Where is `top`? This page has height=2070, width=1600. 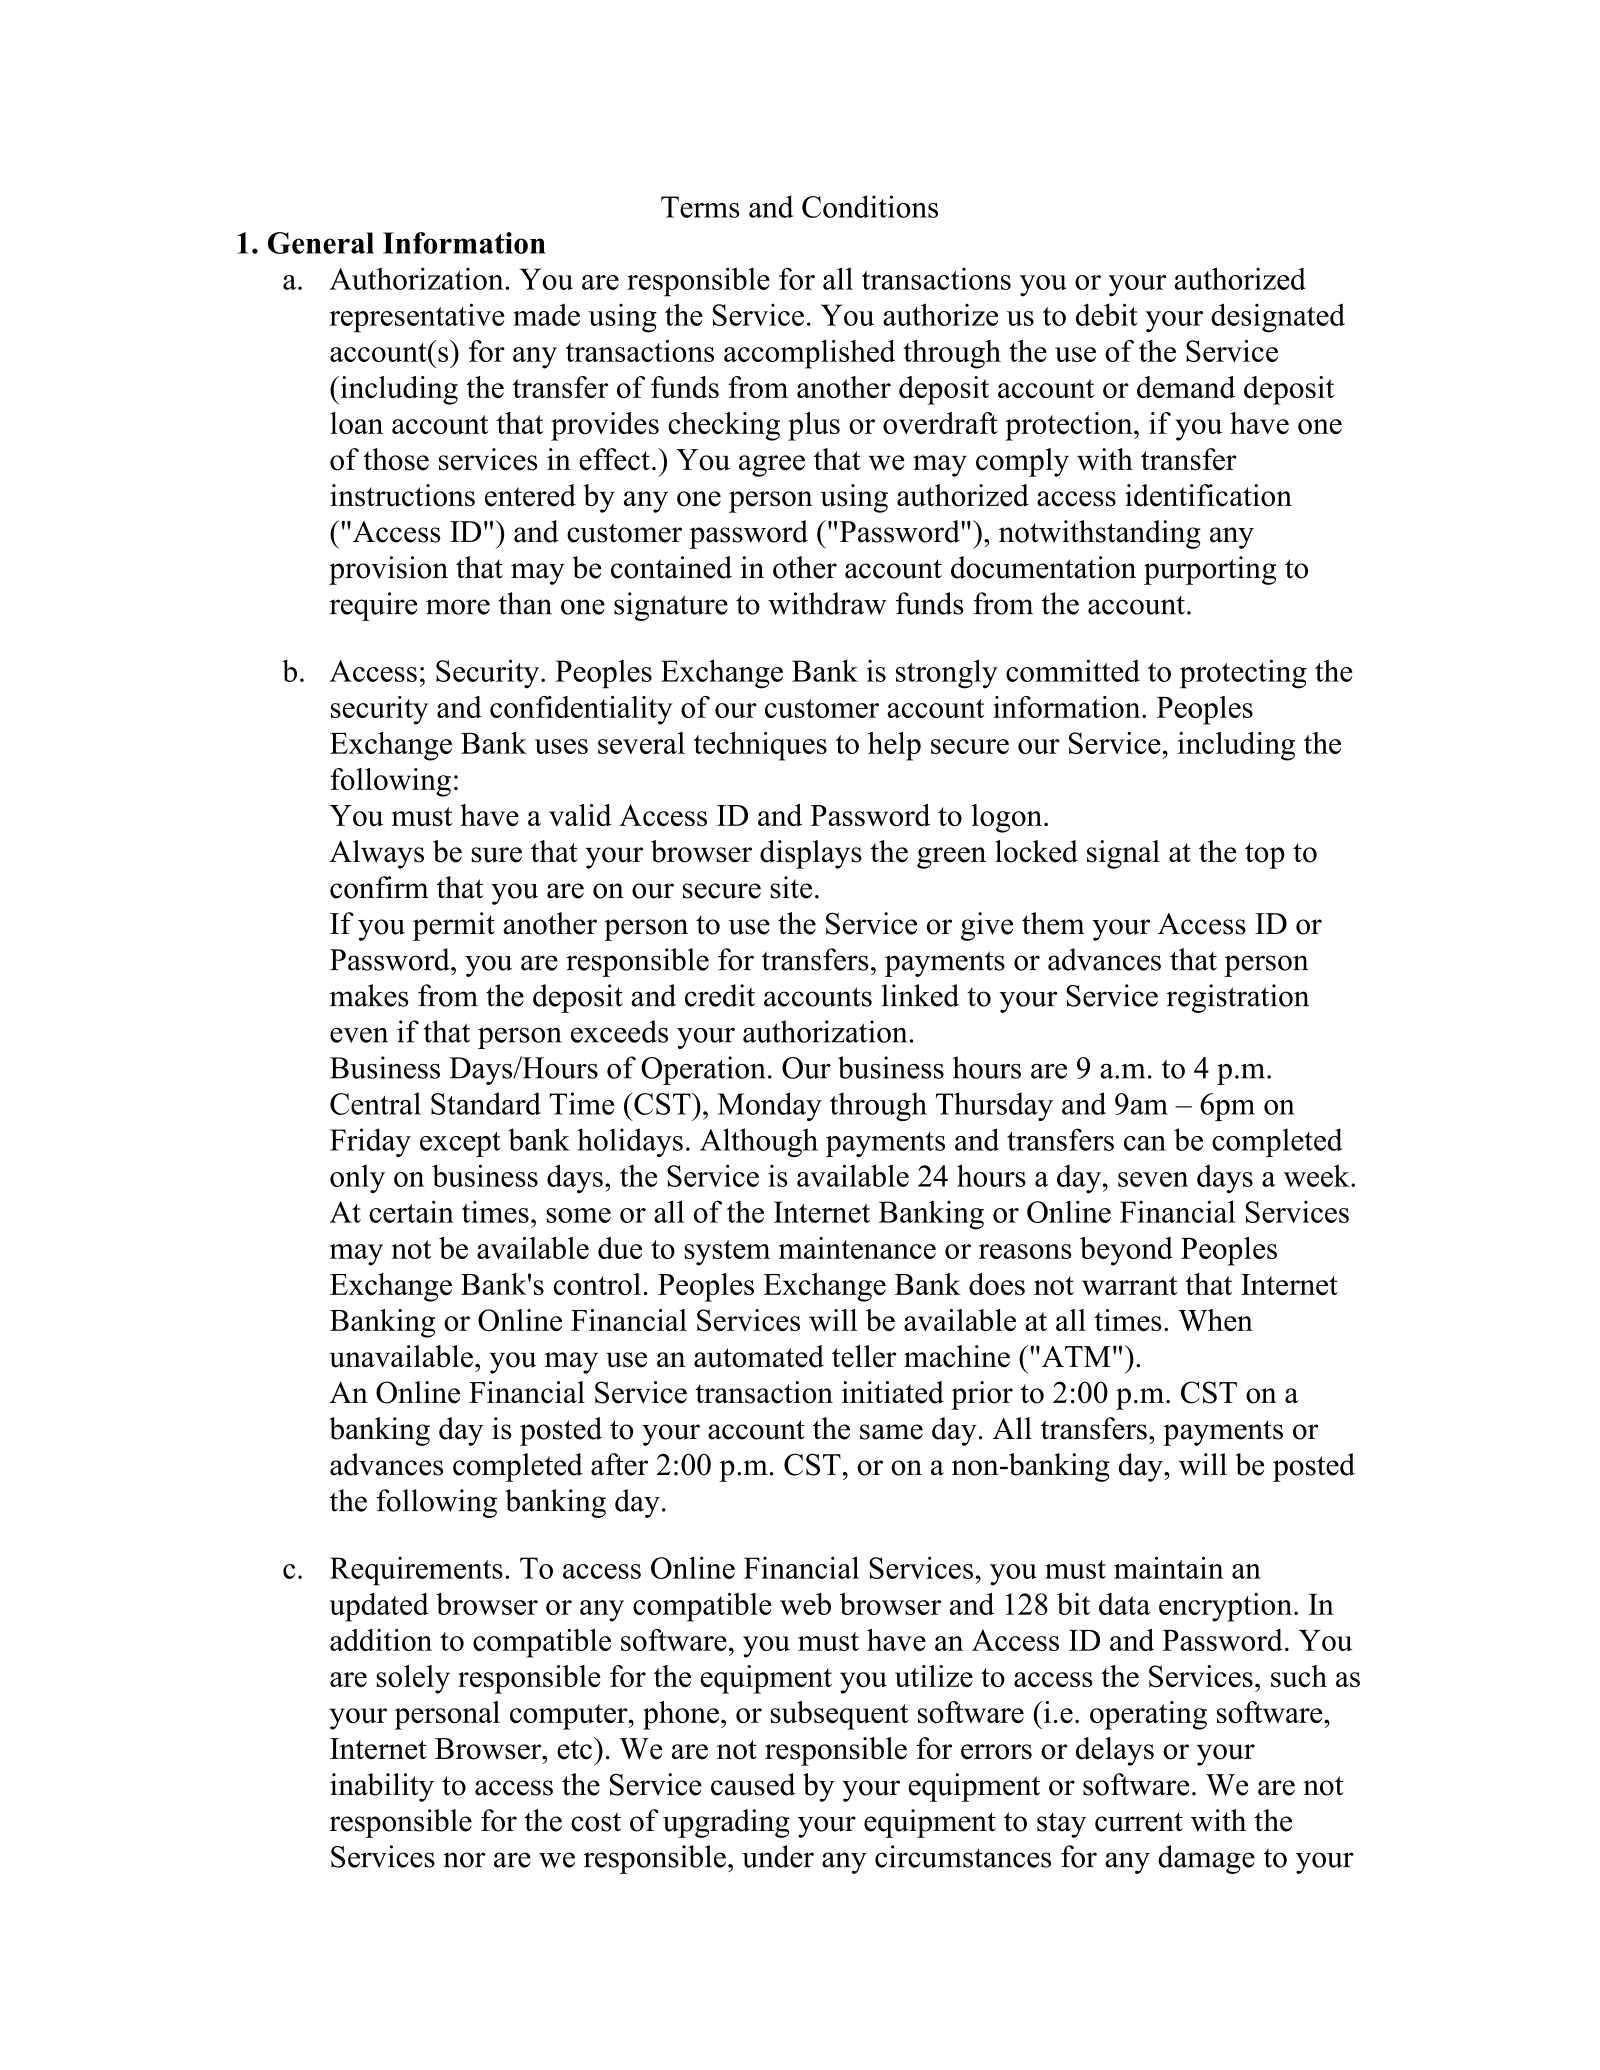
top is located at coordinates (1265, 856).
